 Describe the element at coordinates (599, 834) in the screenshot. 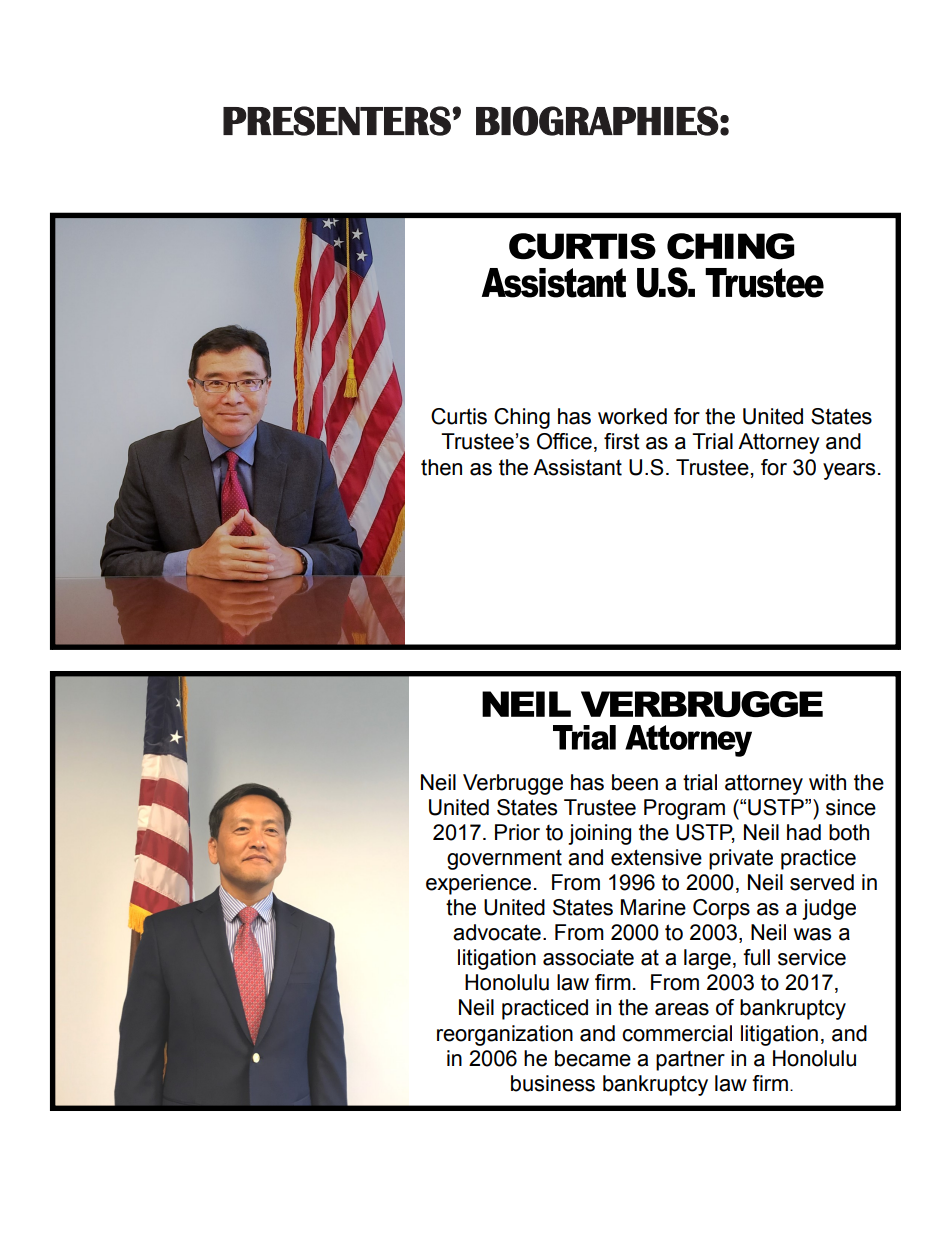

I see `joining` at that location.
